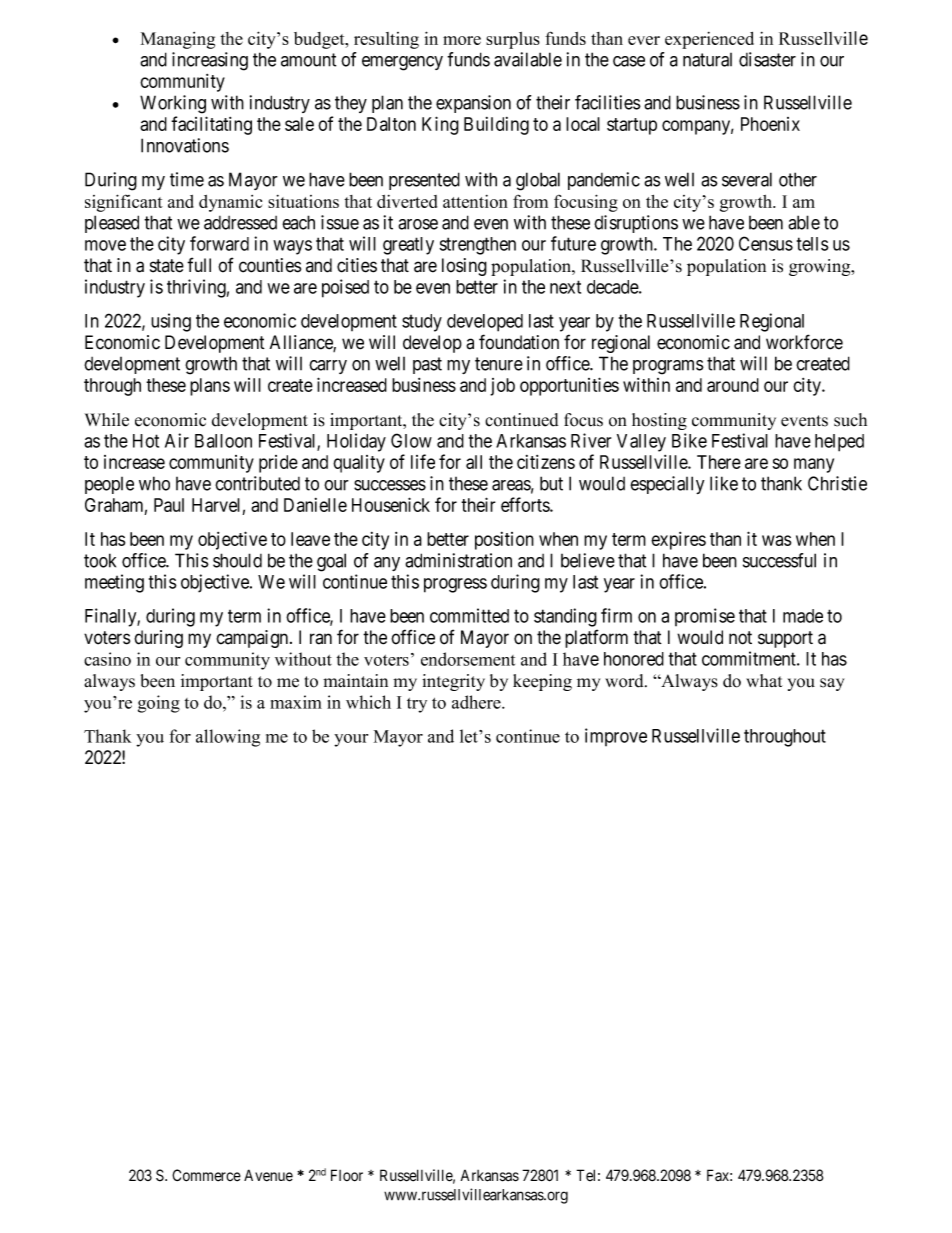  Describe the element at coordinates (767, 59) in the screenshot. I see `disaster` at that location.
